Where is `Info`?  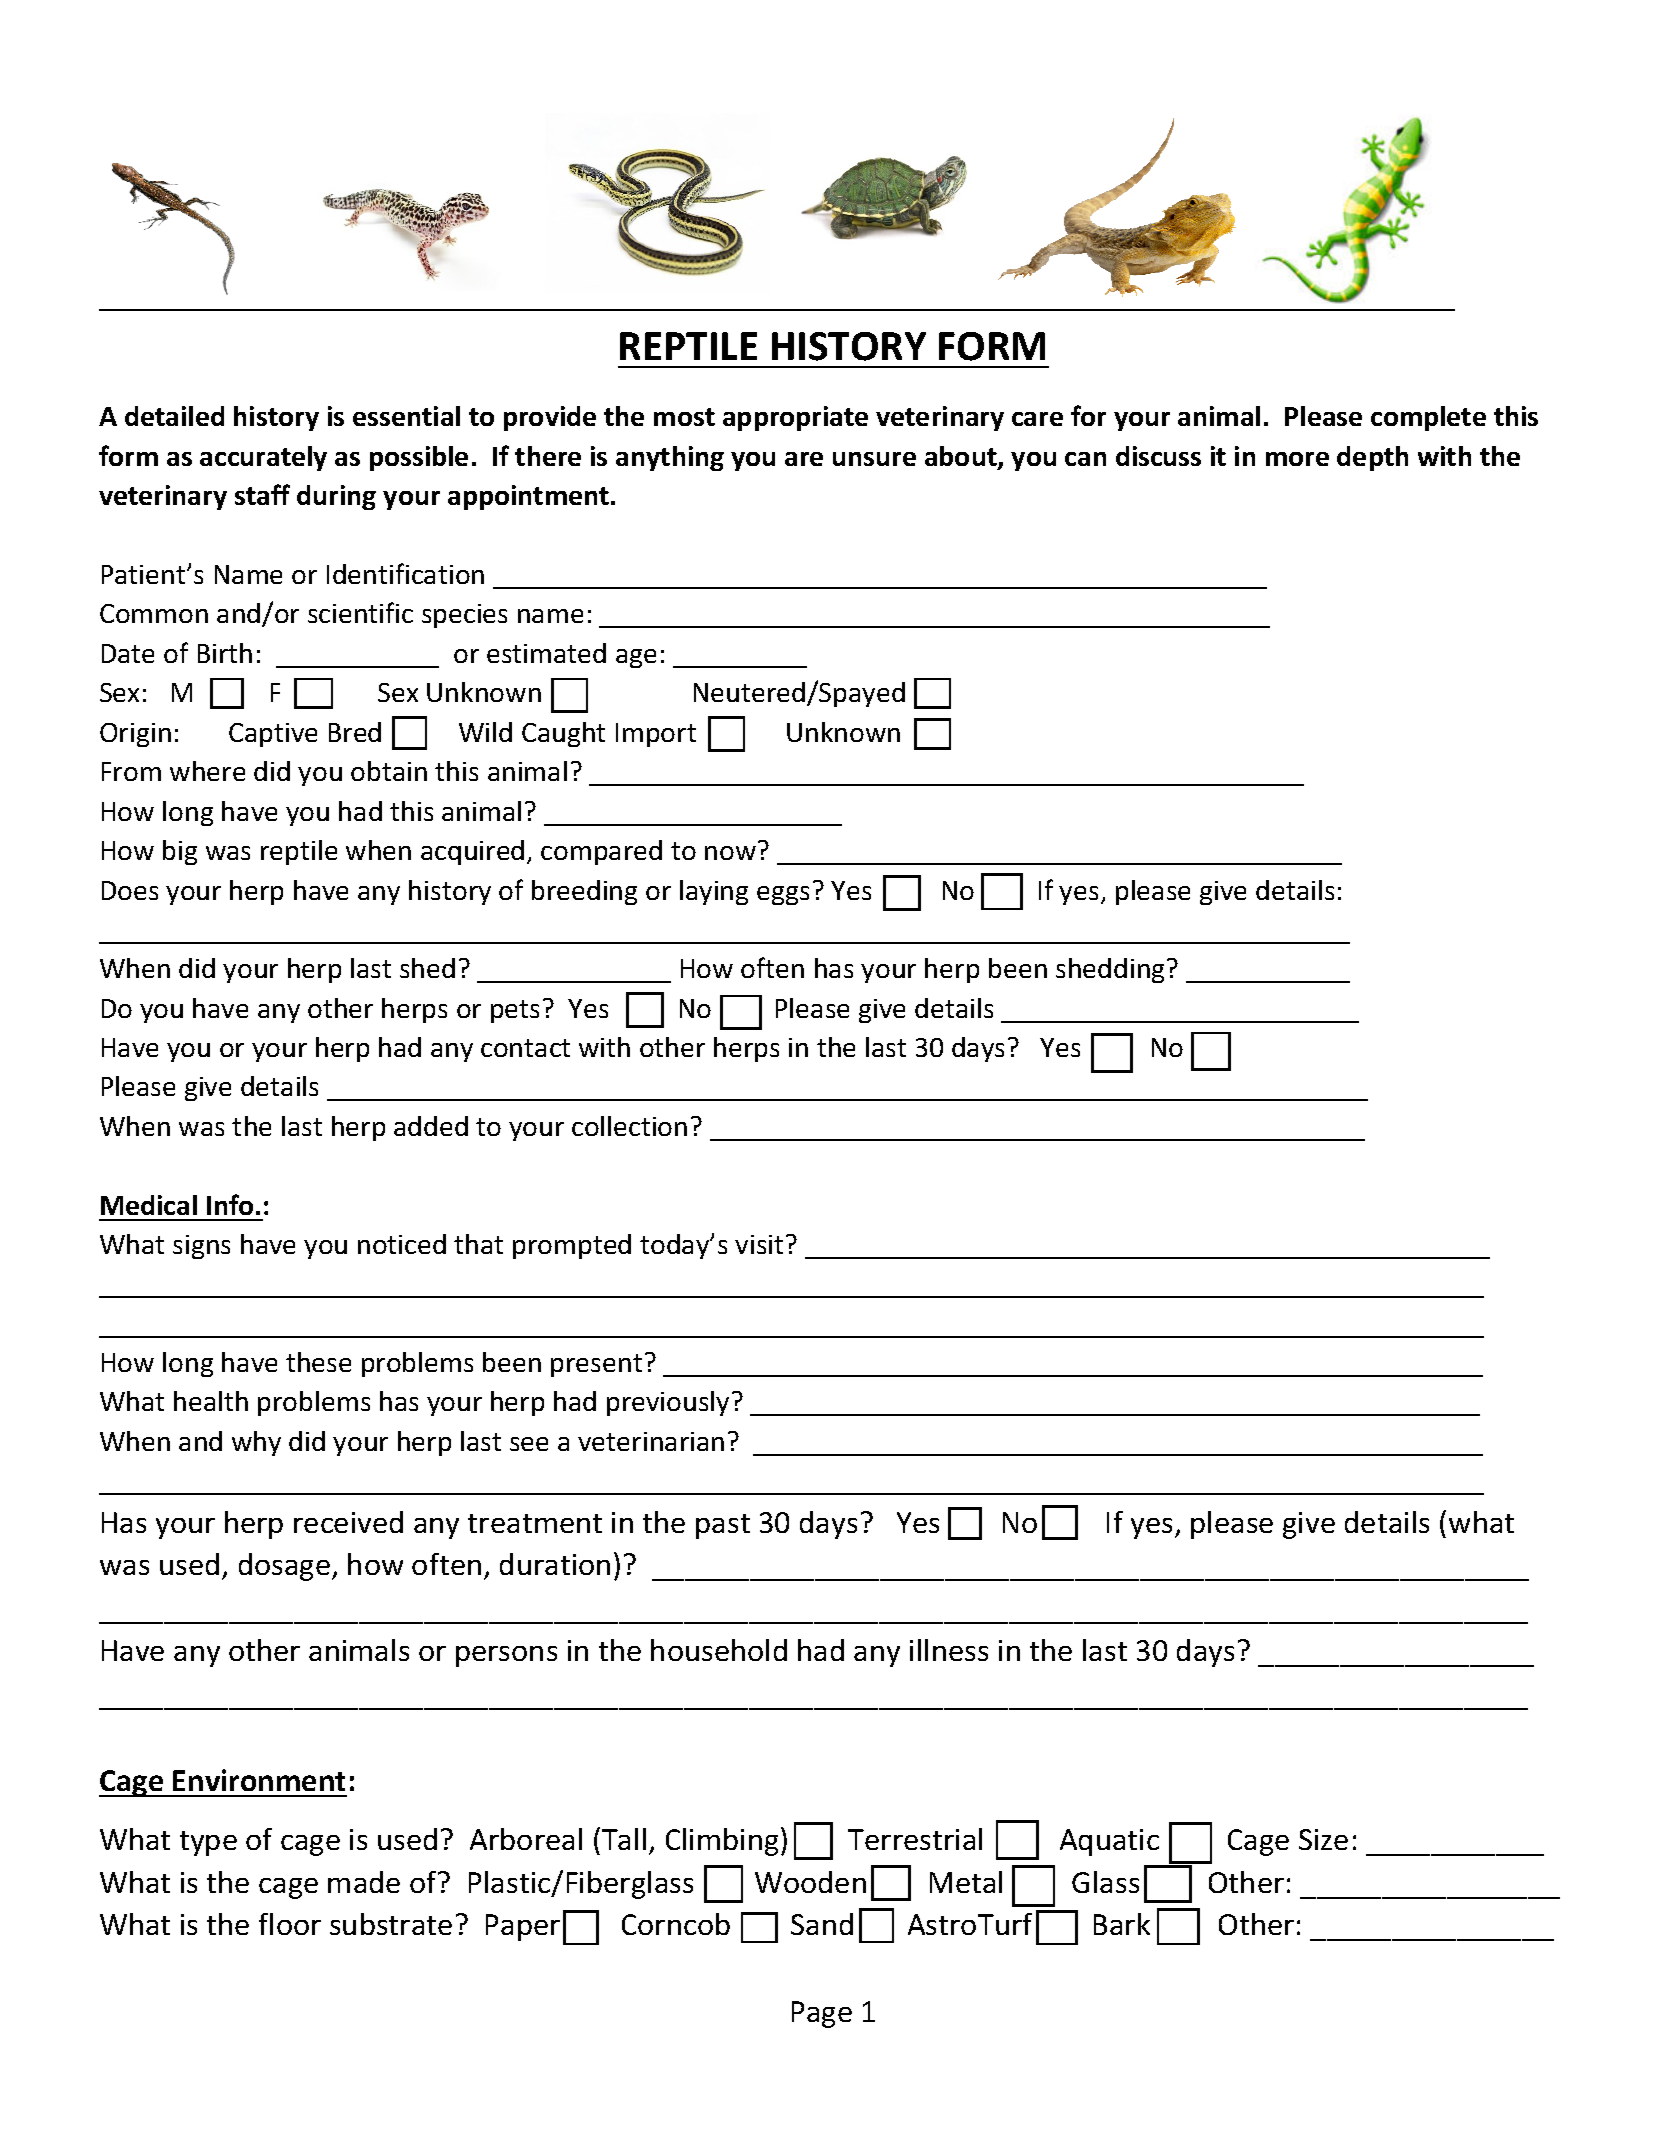 Info is located at coordinates (230, 1204).
